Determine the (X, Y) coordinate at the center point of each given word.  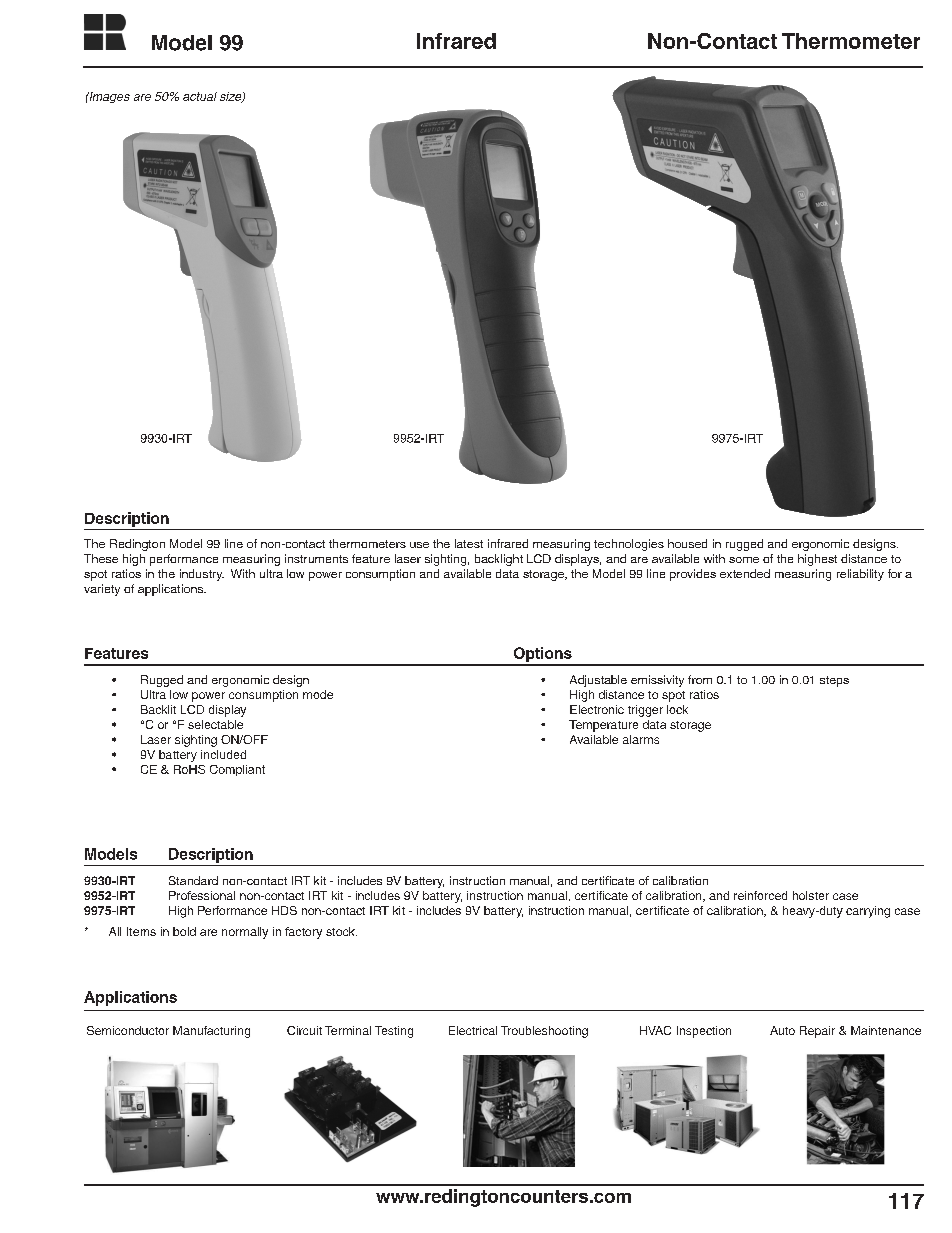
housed (687, 543)
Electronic (597, 709)
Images (108, 97)
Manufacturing (211, 1032)
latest (469, 543)
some (744, 560)
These (101, 558)
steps (834, 681)
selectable (215, 724)
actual (200, 96)
